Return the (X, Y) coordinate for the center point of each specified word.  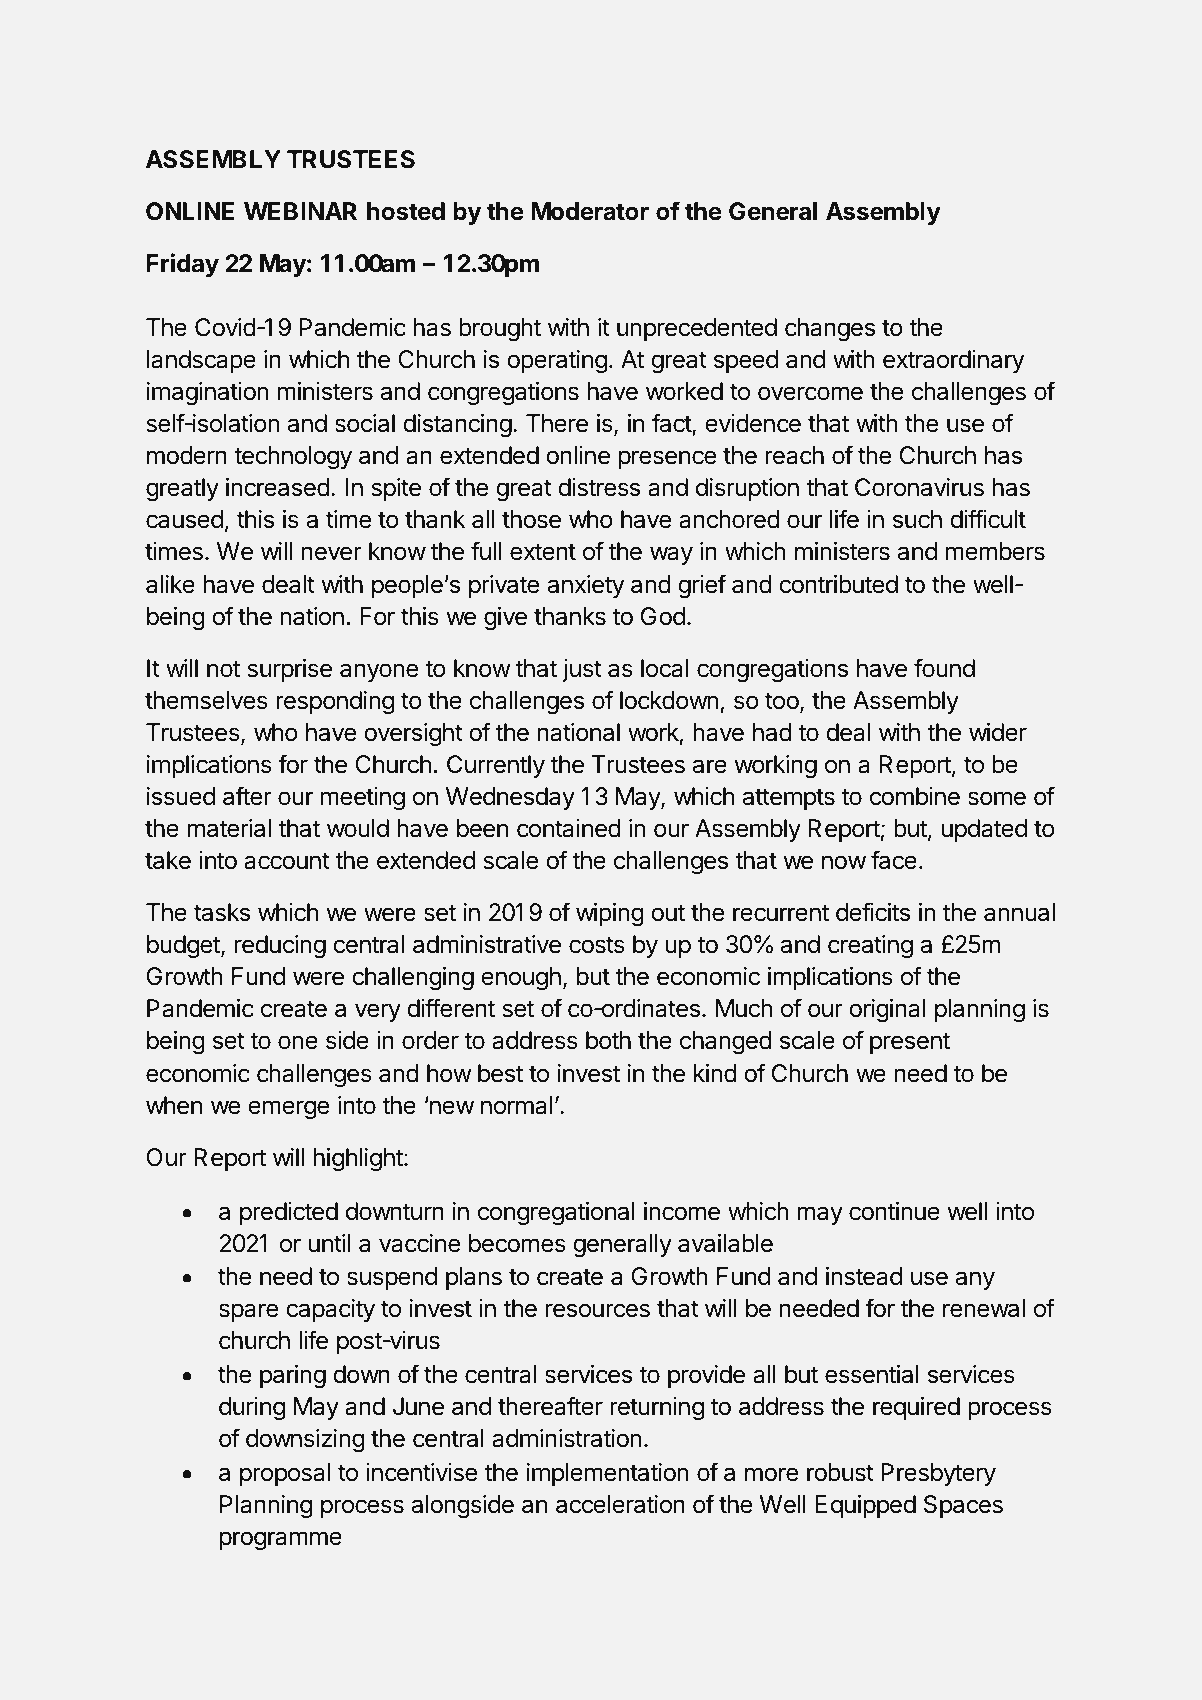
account (287, 861)
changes (830, 330)
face (894, 860)
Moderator (590, 211)
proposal (285, 1474)
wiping (610, 915)
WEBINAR (300, 211)
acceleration (620, 1504)
